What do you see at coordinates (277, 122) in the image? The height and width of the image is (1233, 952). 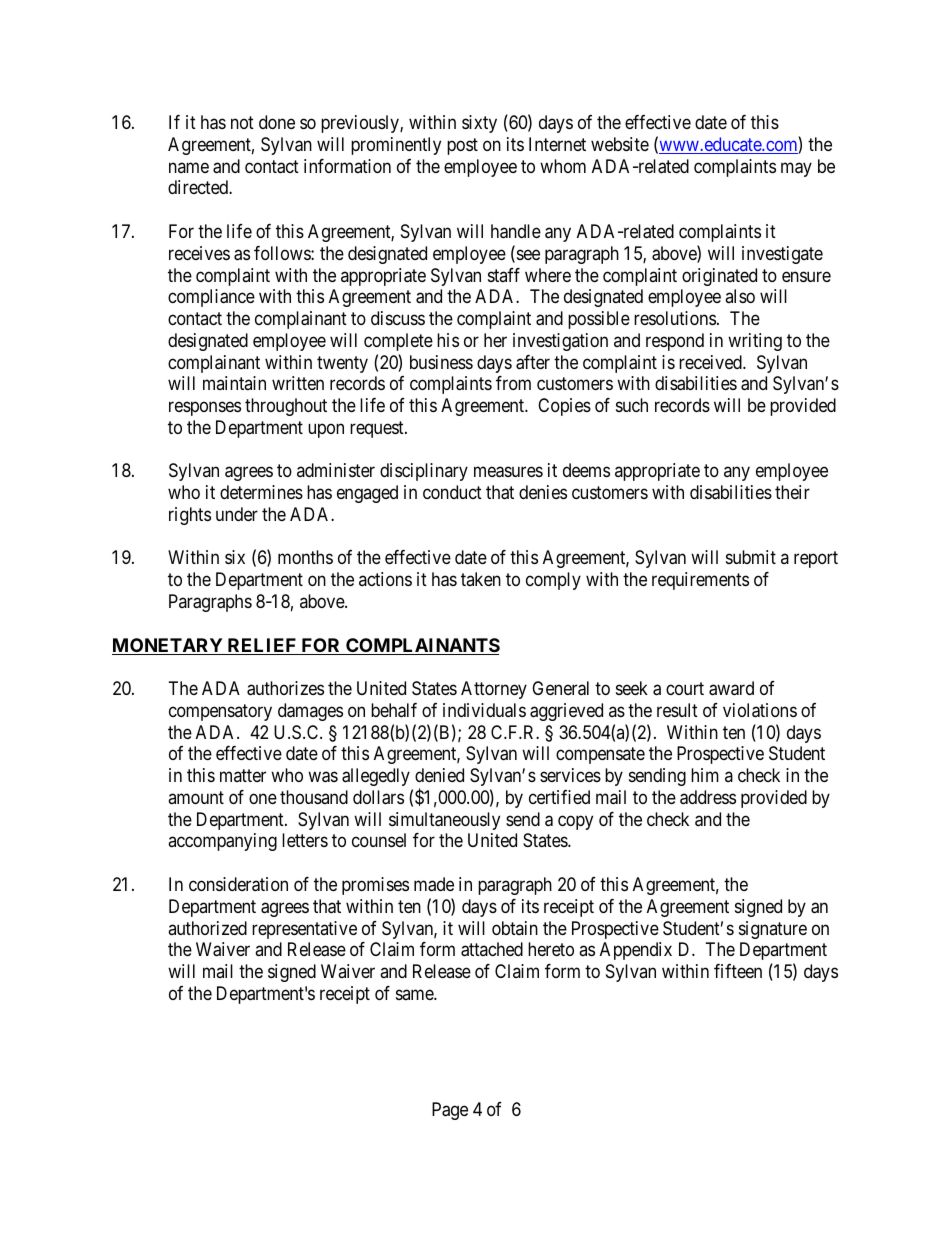 I see `done` at bounding box center [277, 122].
